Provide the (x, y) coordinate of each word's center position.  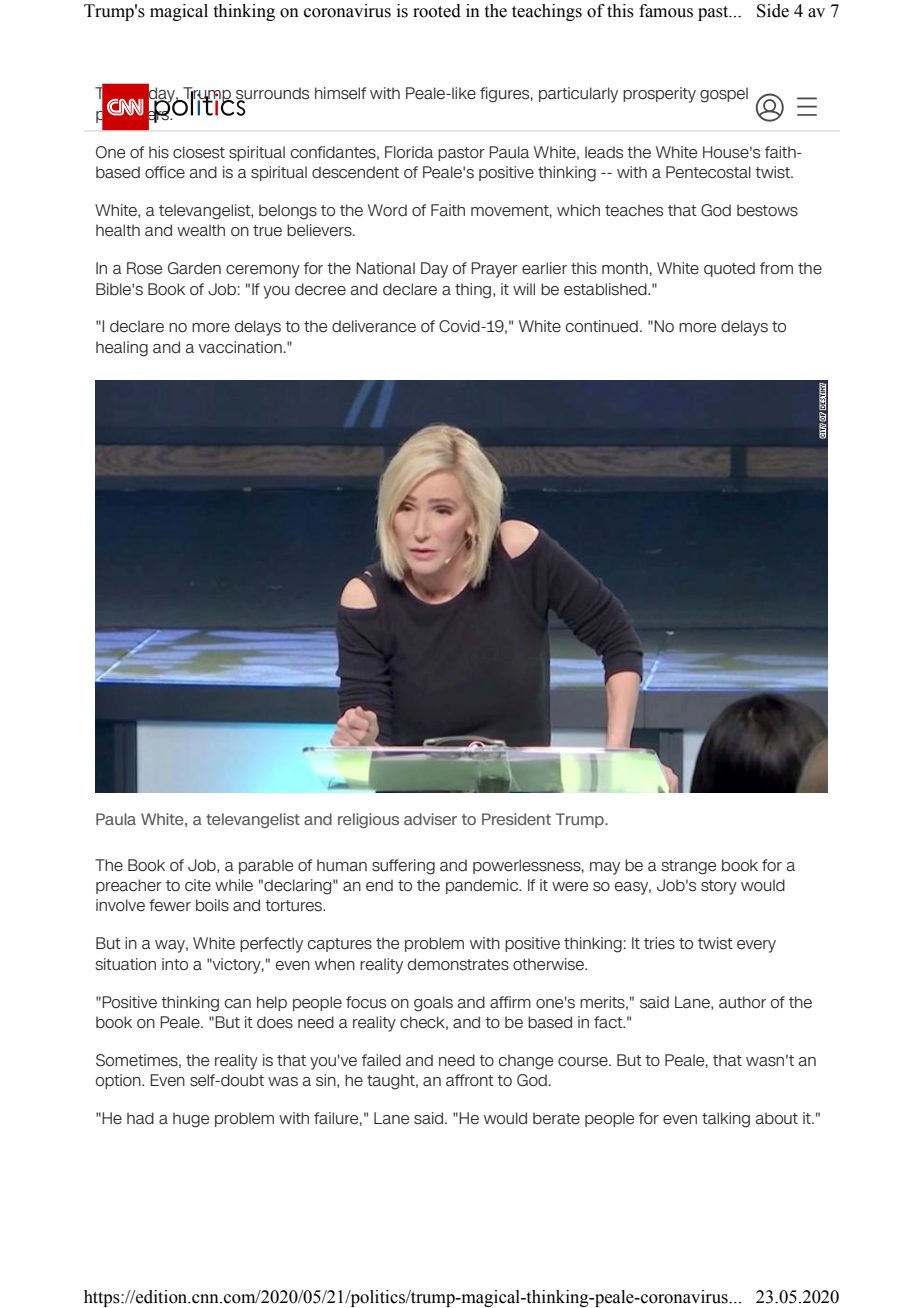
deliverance (374, 326)
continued (602, 326)
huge (191, 1120)
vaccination (240, 347)
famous (666, 11)
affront (470, 1080)
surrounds (272, 94)
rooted (437, 11)
